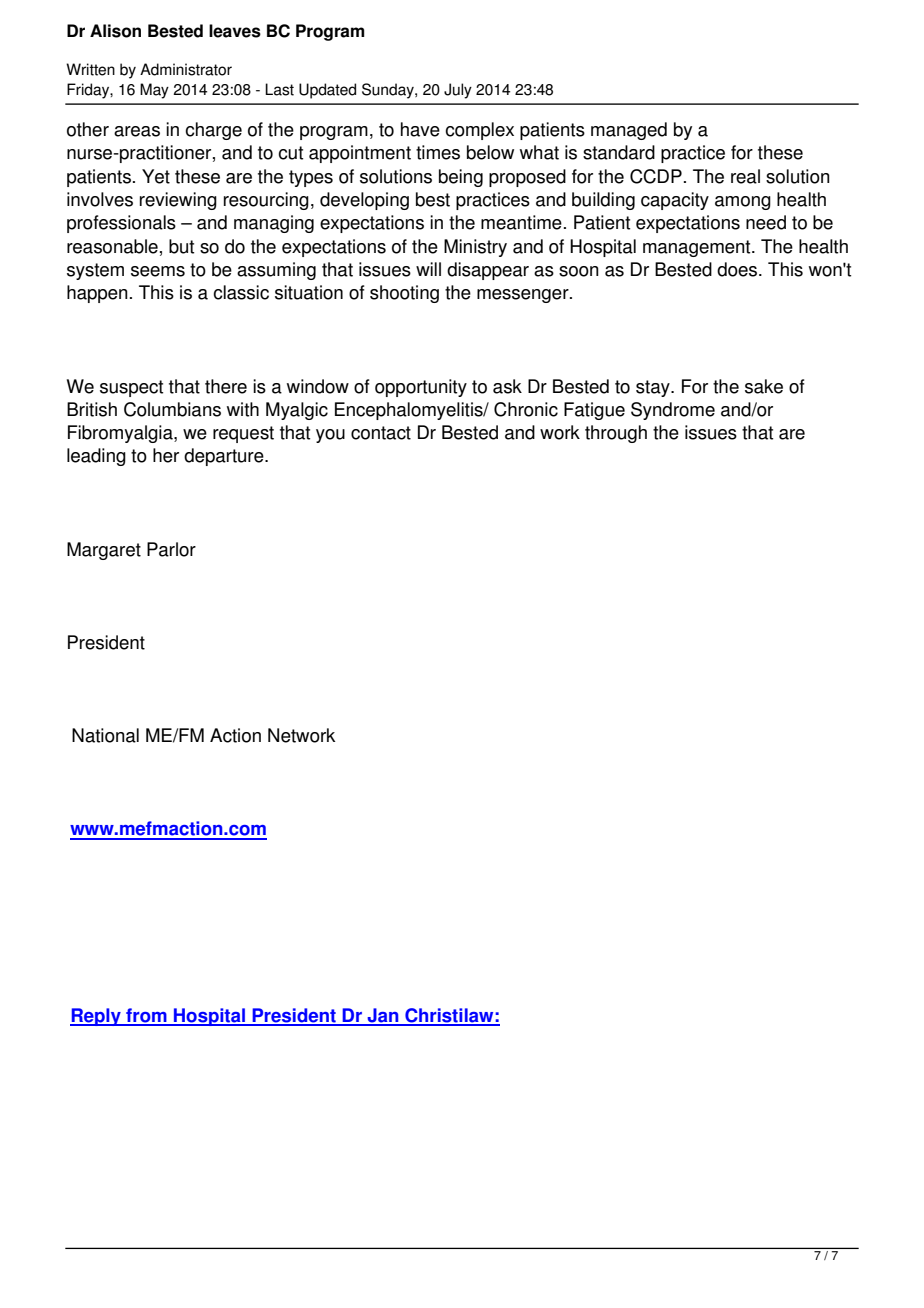 The height and width of the page is (1308, 924). Describe the element at coordinates (629, 131) in the page. I see `managed` at that location.
